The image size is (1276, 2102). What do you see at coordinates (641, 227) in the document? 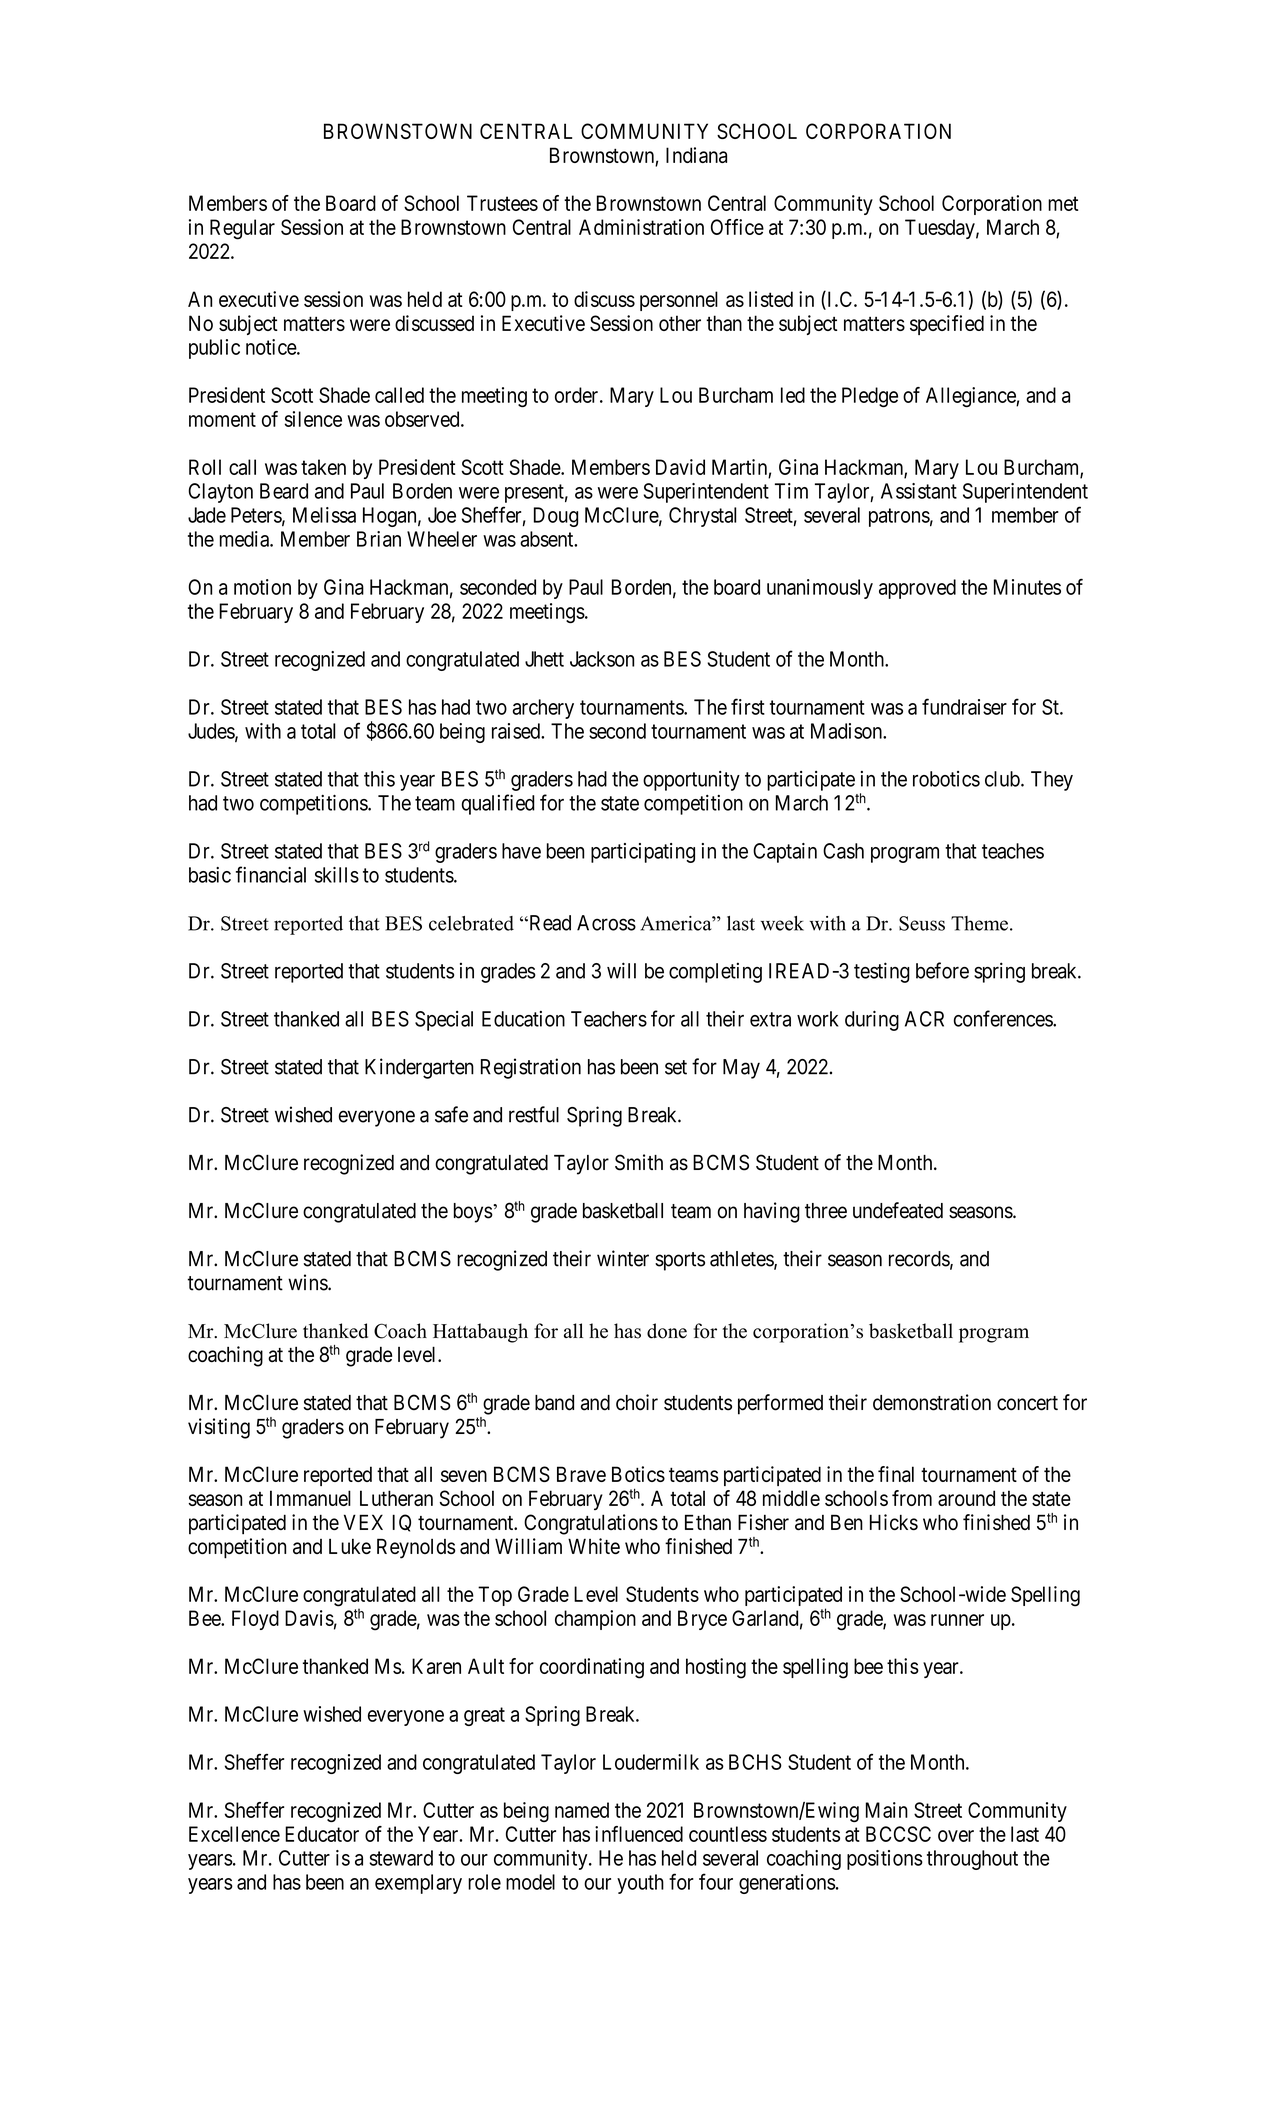
I see `Administration` at bounding box center [641, 227].
